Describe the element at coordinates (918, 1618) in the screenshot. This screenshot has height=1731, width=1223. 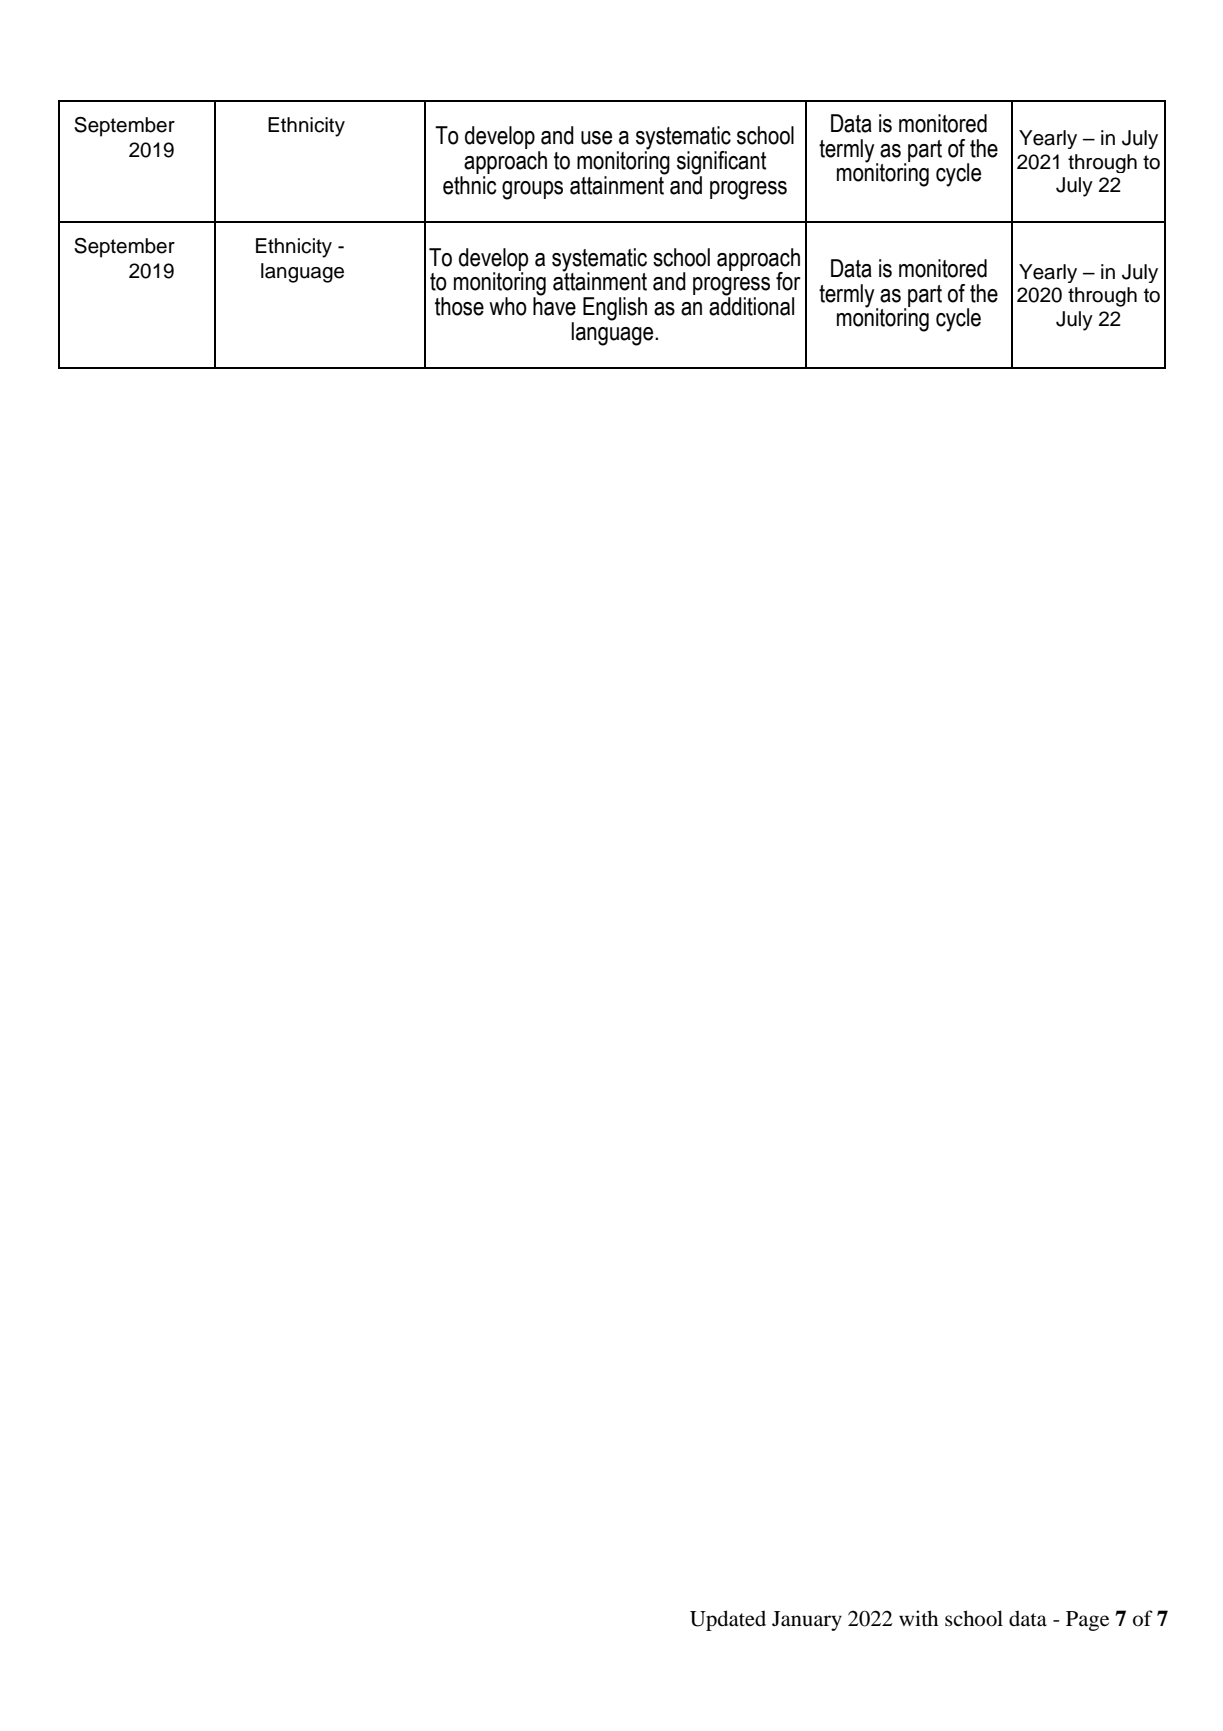
I see `with` at that location.
